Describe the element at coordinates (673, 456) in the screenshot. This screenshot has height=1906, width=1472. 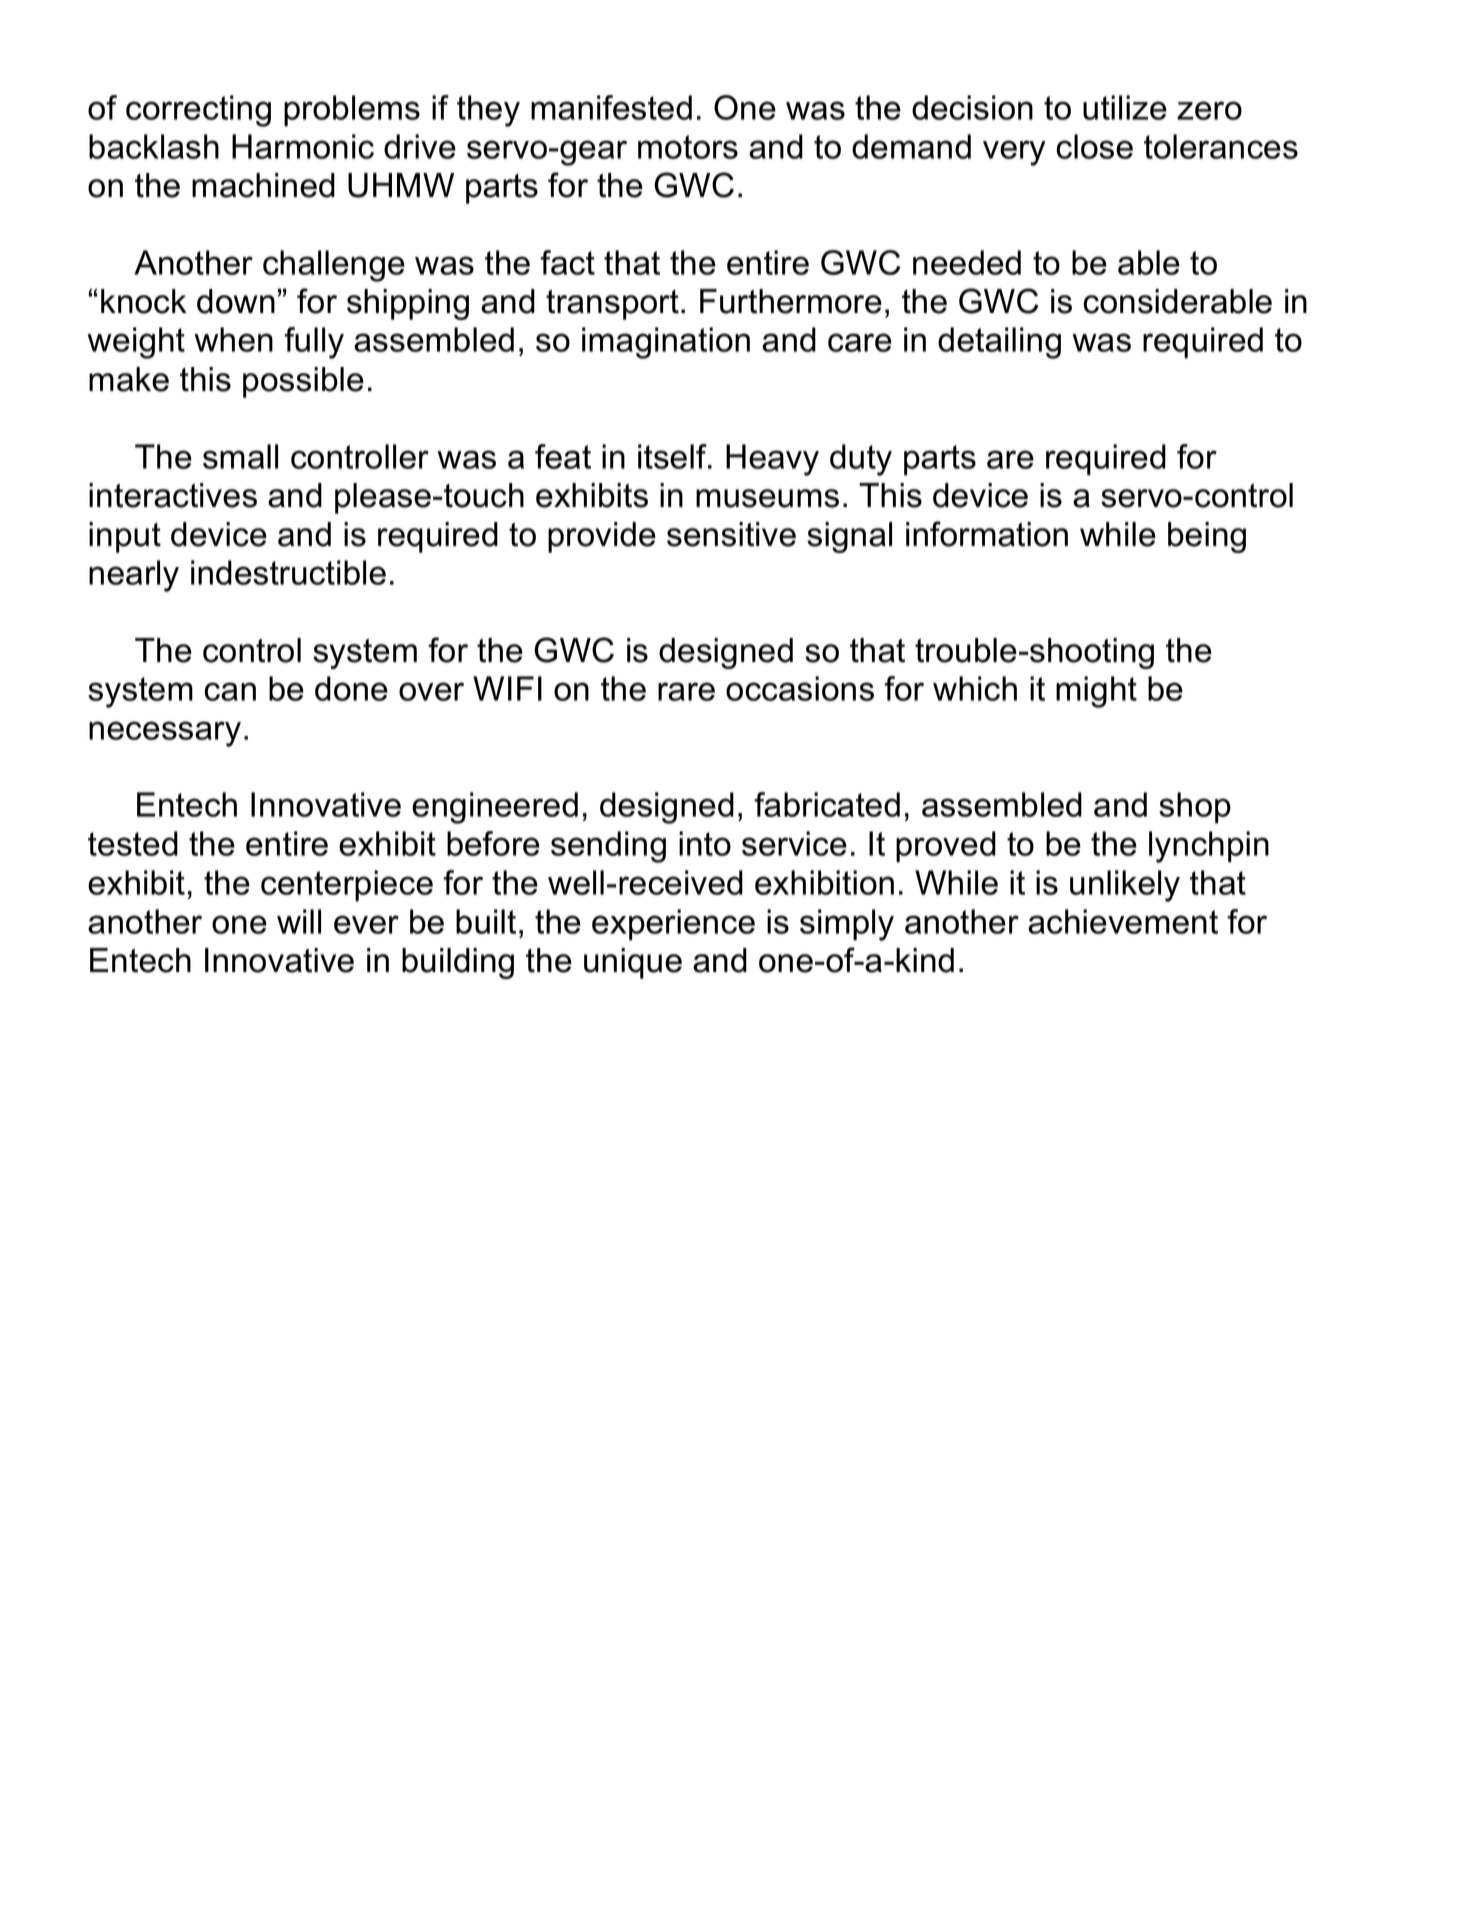
I see `itself` at that location.
